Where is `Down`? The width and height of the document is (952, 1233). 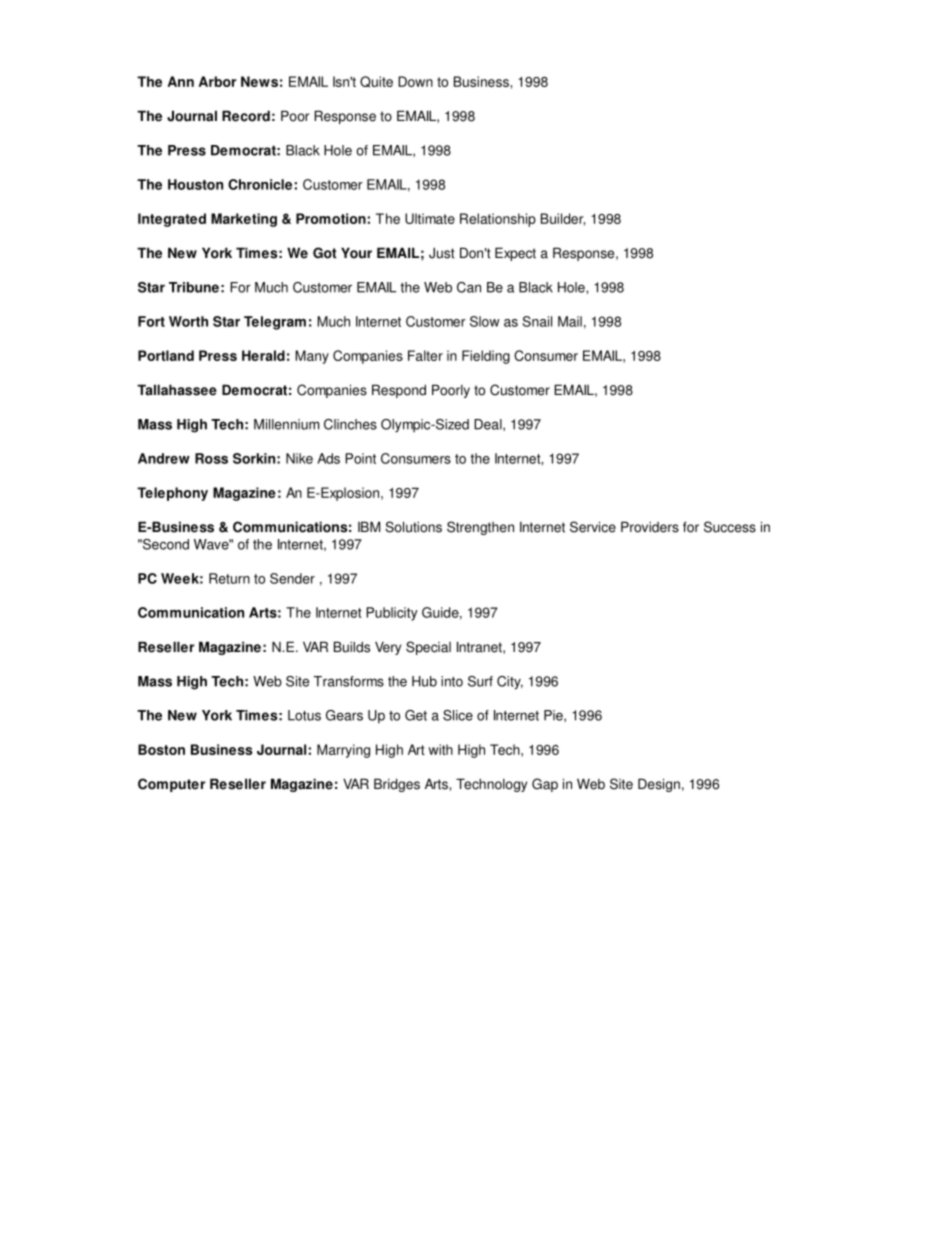 Down is located at coordinates (415, 81).
